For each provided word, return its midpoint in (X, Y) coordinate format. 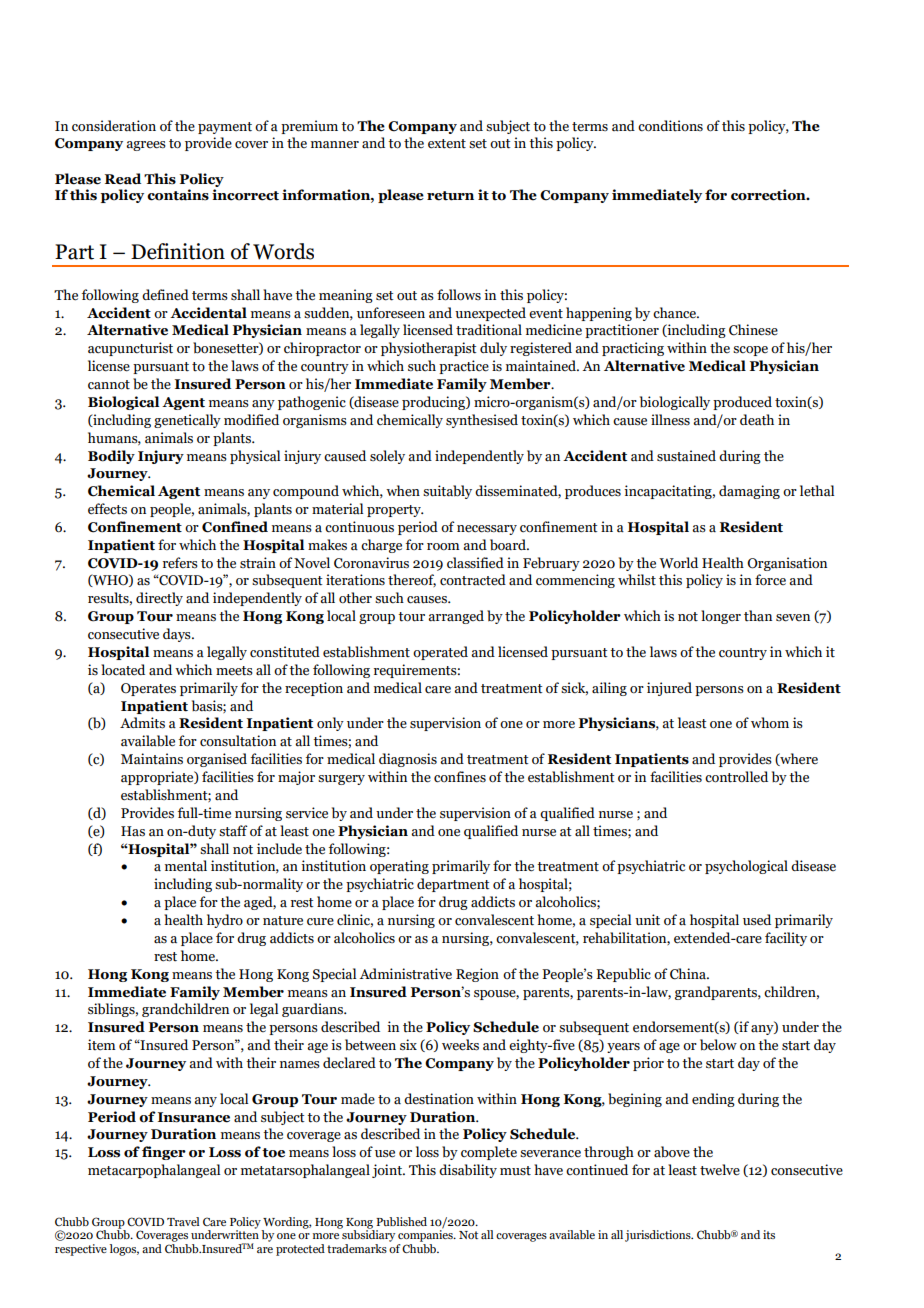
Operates (148, 689)
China (689, 974)
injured (669, 689)
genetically (187, 421)
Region (477, 975)
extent (447, 144)
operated (440, 653)
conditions (670, 126)
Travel (183, 1221)
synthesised (482, 421)
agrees (146, 146)
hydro (225, 921)
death (757, 420)
